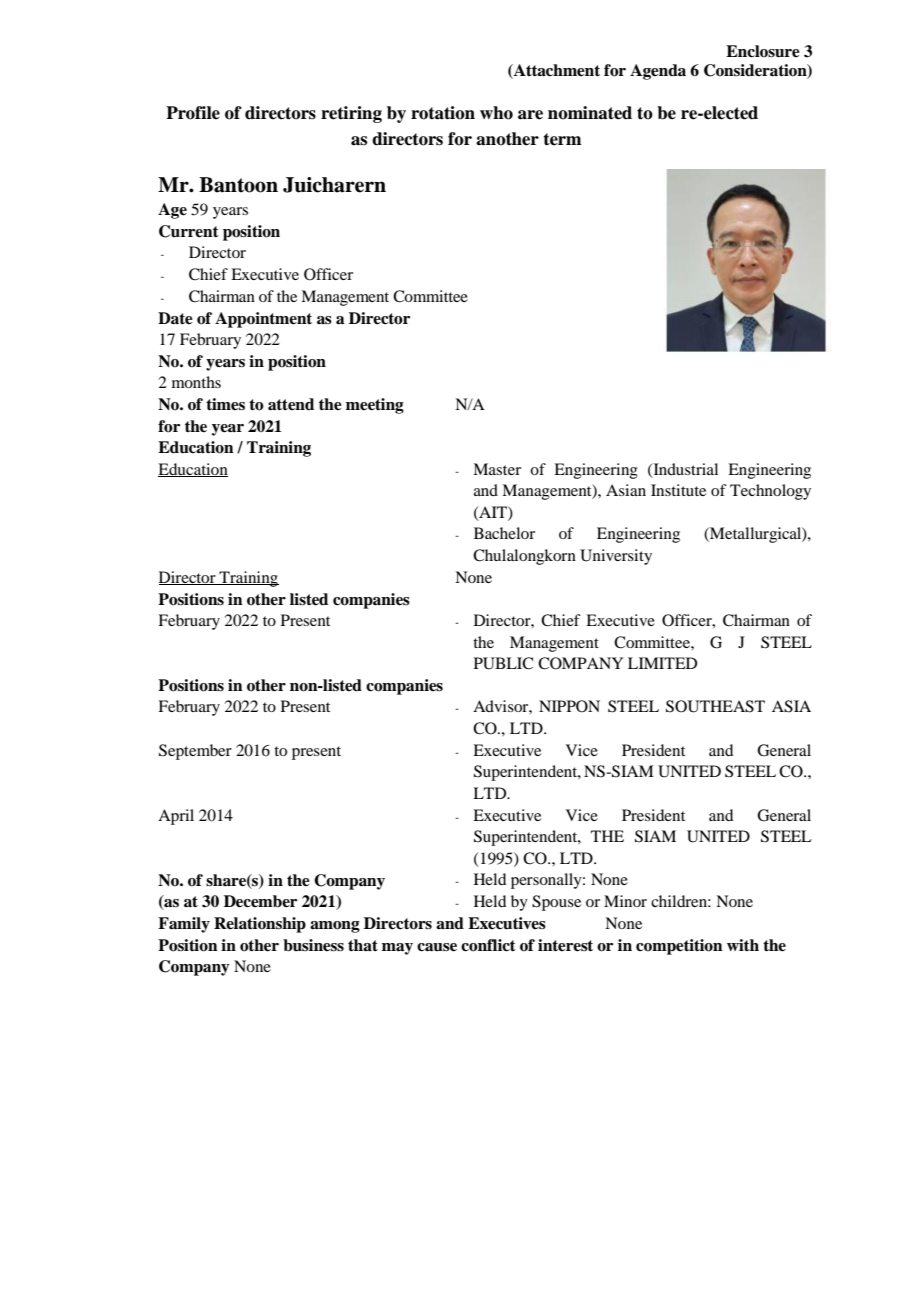 The width and height of the screenshot is (924, 1308). I want to click on meeting, so click(375, 406).
